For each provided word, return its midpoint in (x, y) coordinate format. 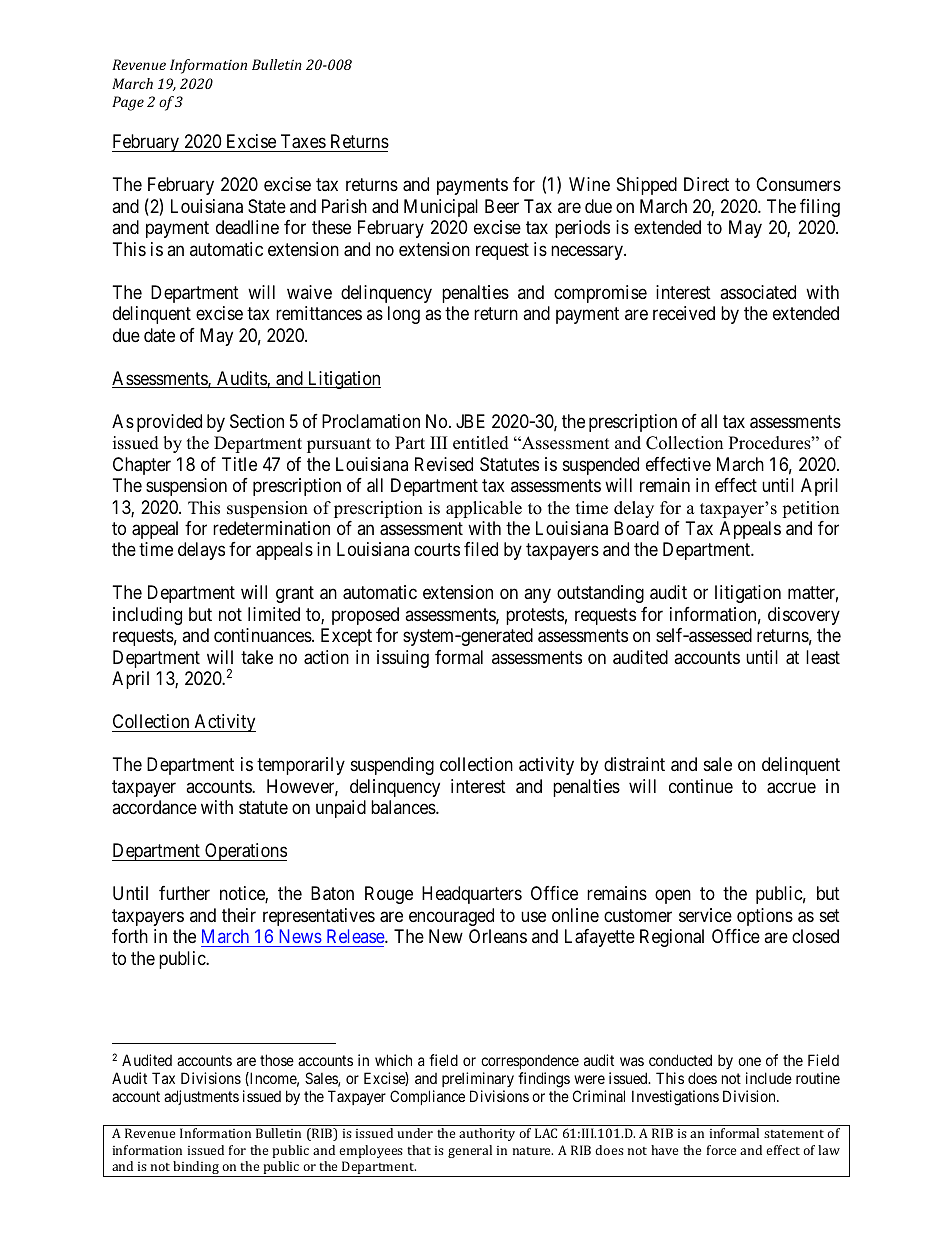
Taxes (303, 141)
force (721, 1150)
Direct (706, 184)
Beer (502, 206)
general (470, 1151)
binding (197, 1169)
